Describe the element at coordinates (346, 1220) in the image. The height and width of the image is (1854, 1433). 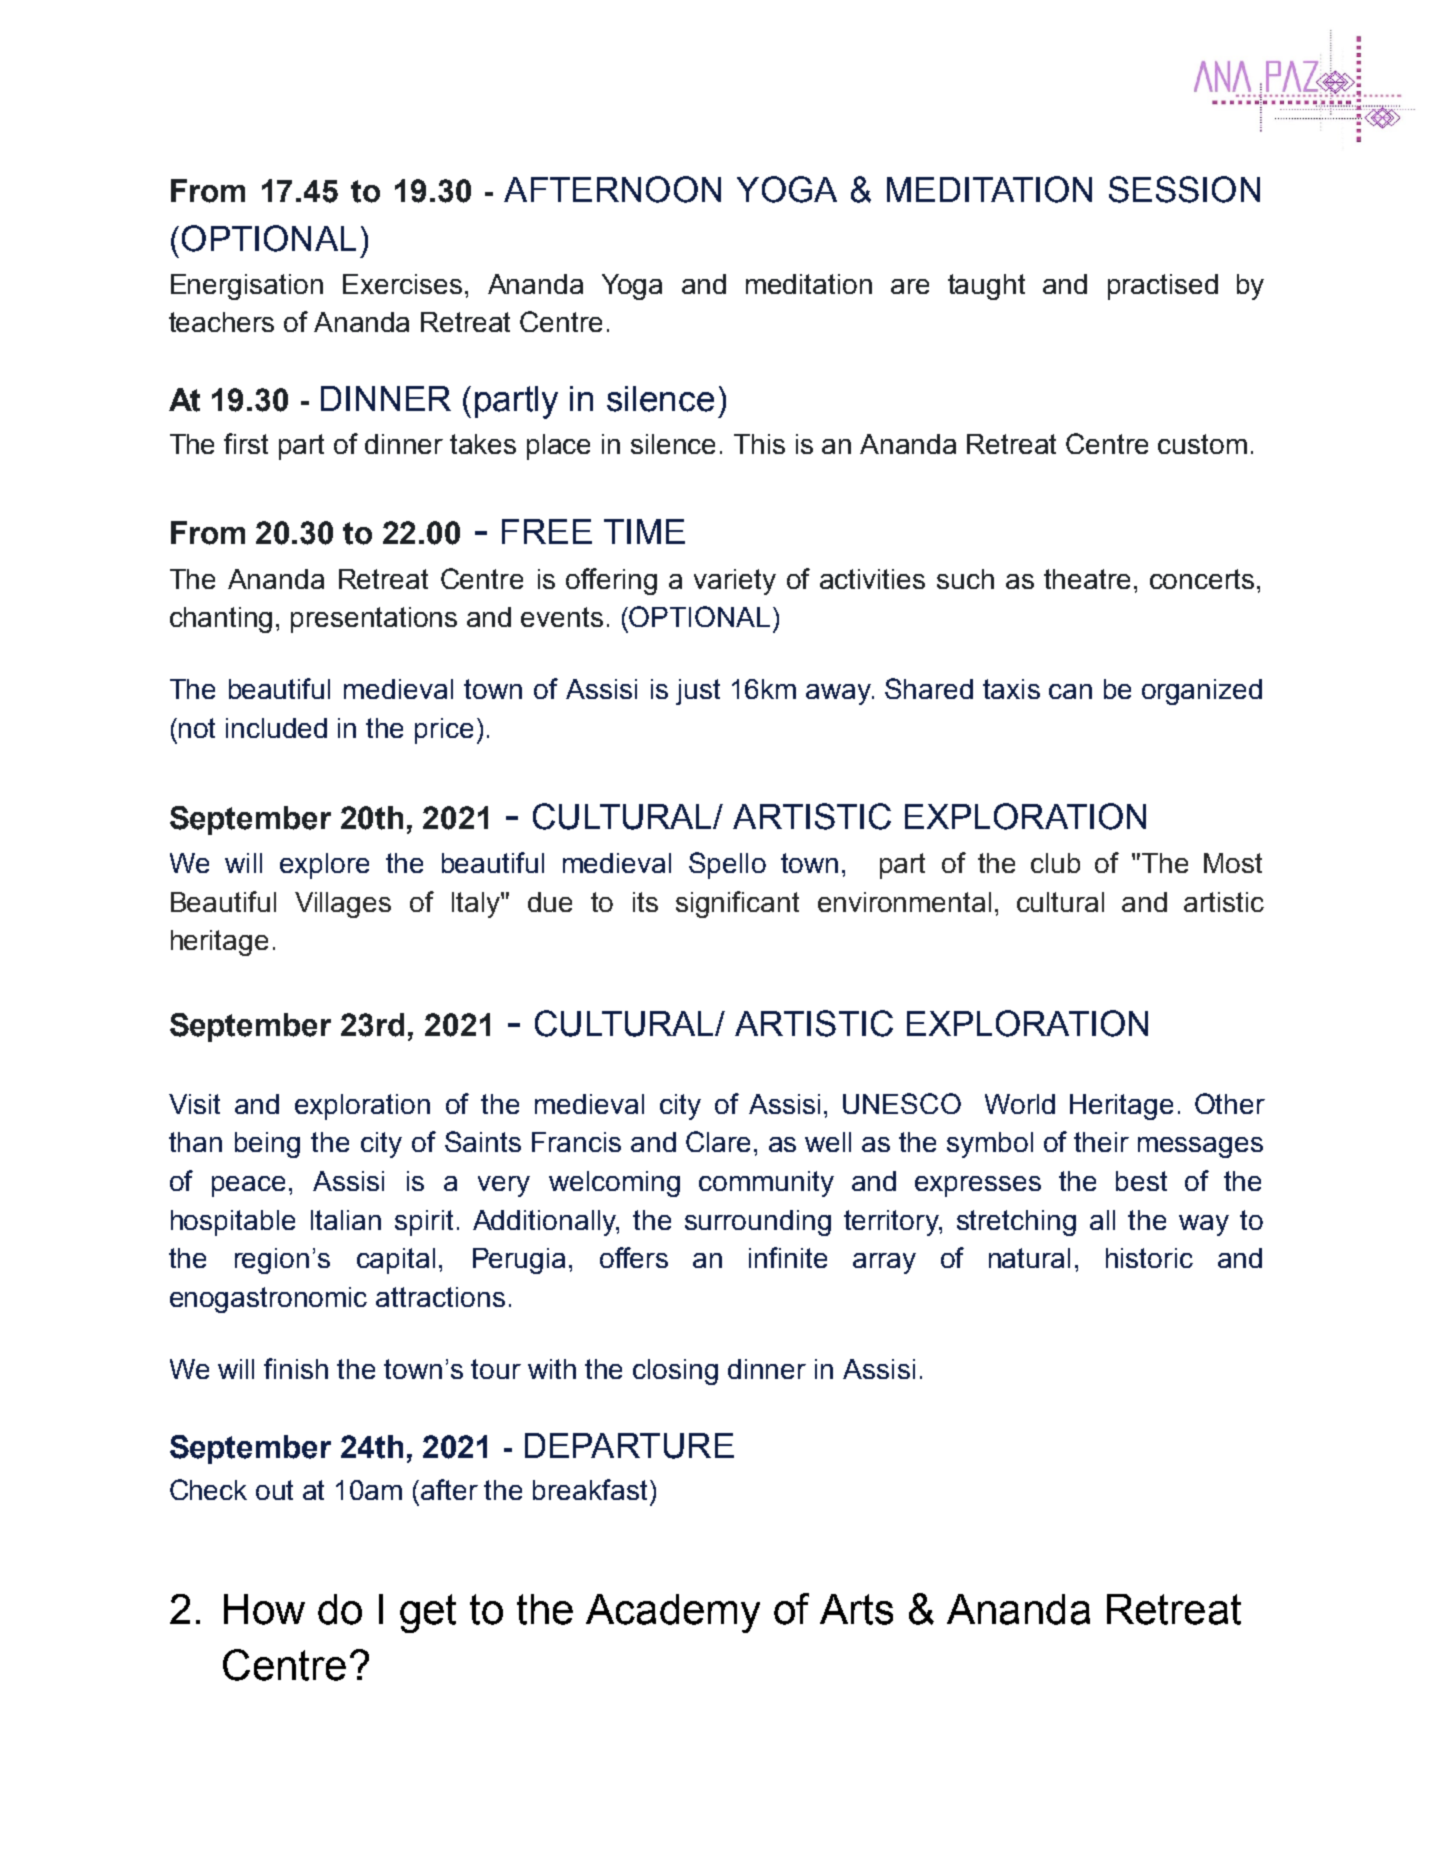
I see `Italian` at that location.
